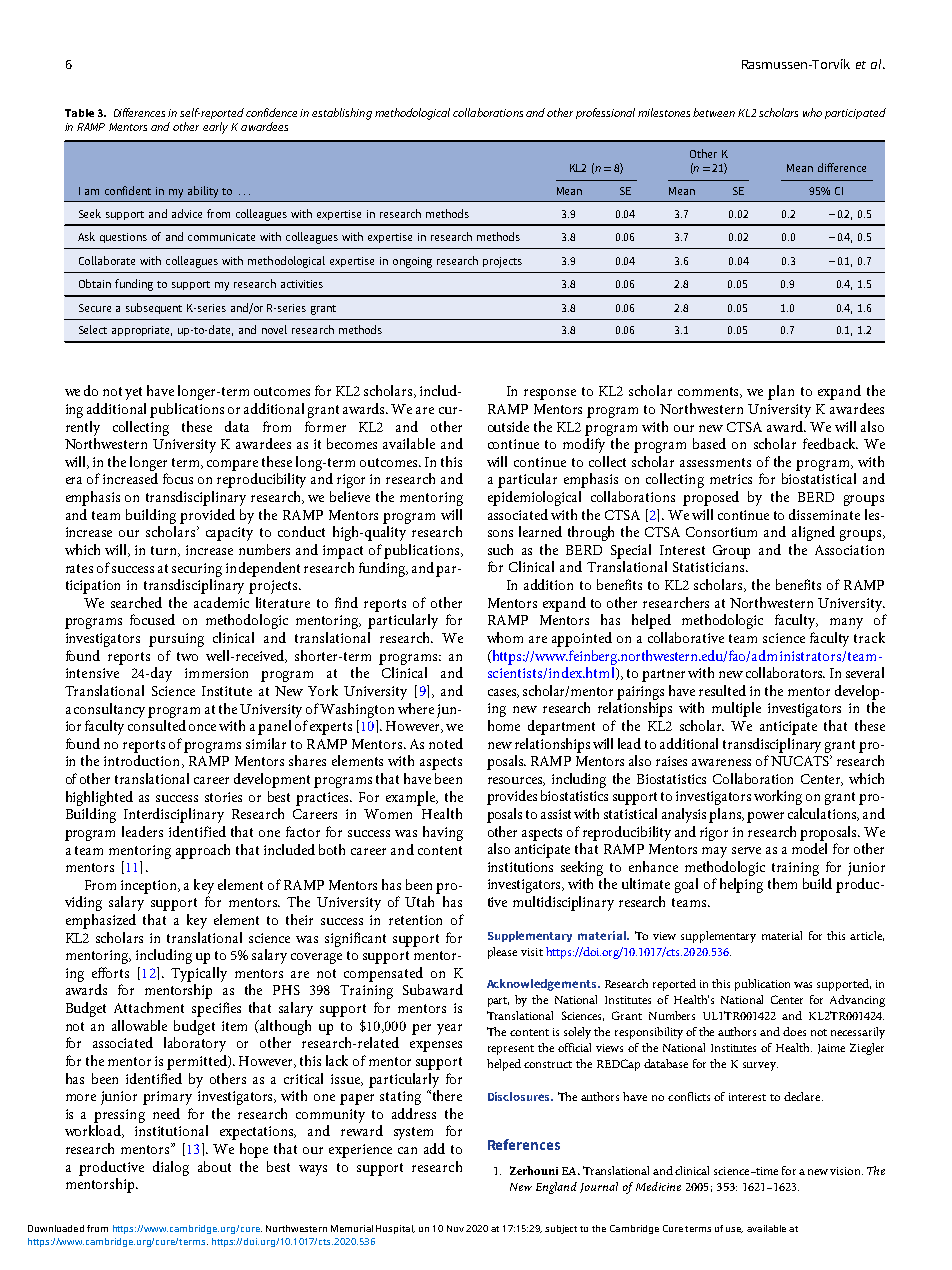 The height and width of the screenshot is (1270, 952). Describe the element at coordinates (342, 114) in the screenshot. I see `establishing` at that location.
